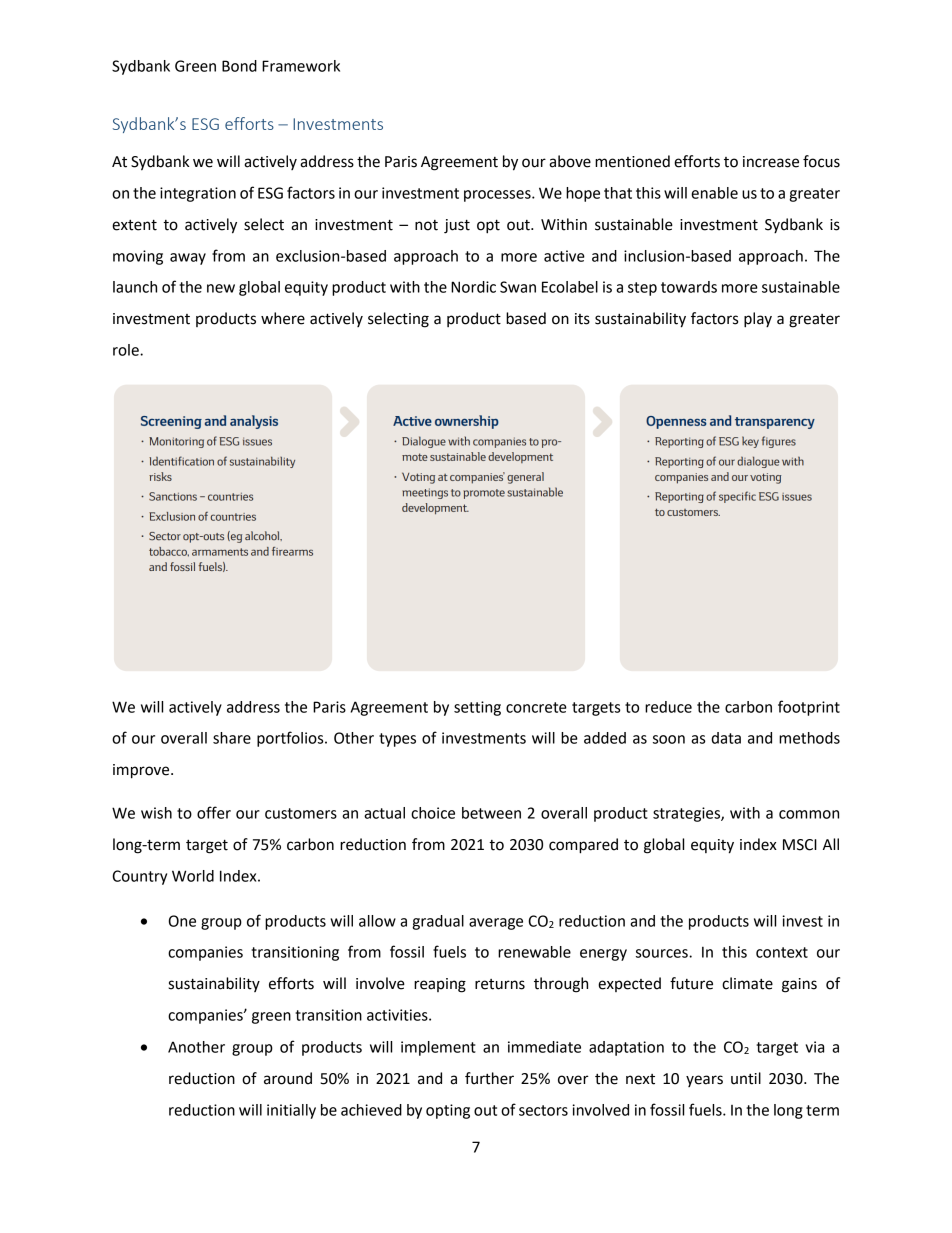 The image size is (952, 1233). Describe the element at coordinates (771, 162) in the image. I see `increase` at that location.
